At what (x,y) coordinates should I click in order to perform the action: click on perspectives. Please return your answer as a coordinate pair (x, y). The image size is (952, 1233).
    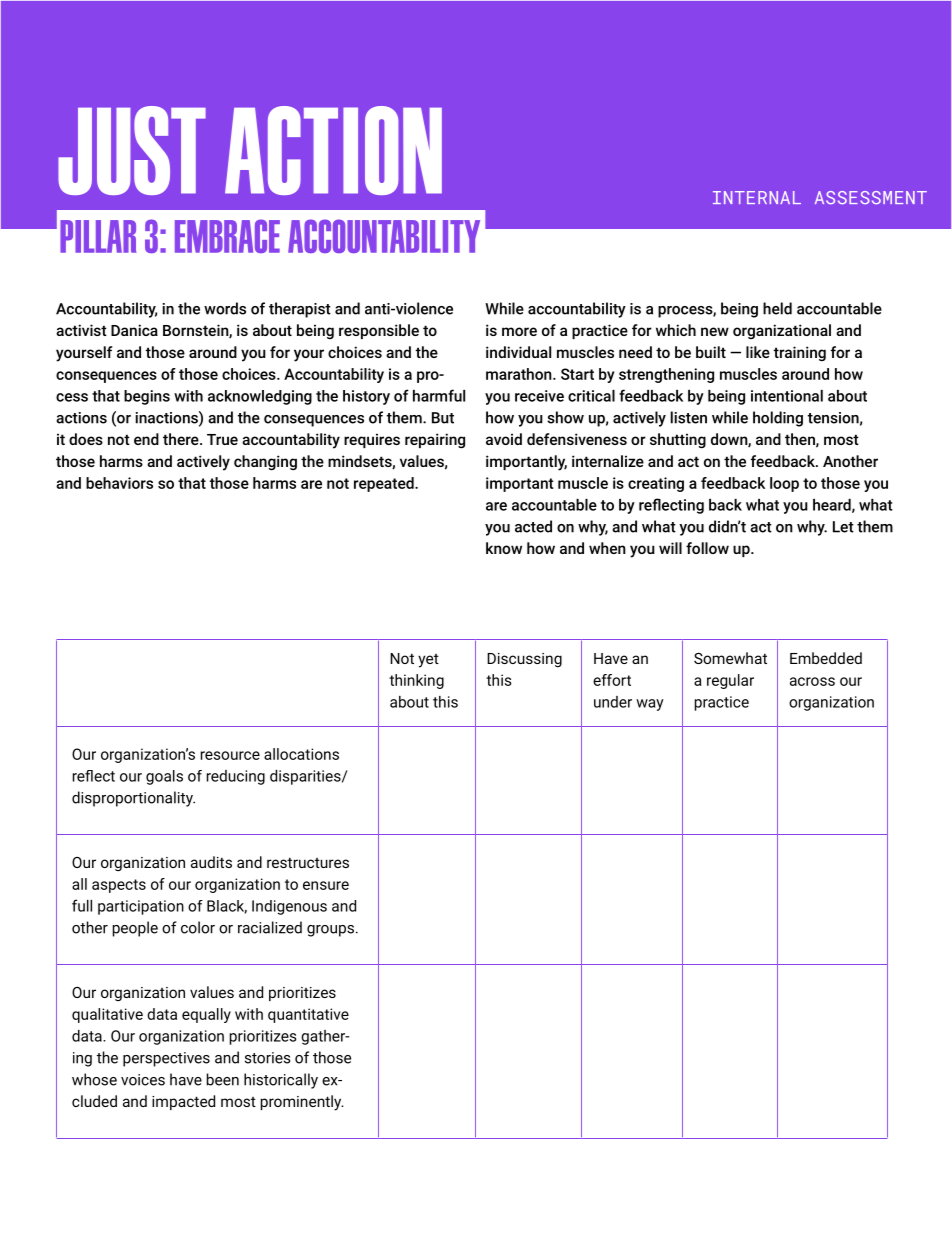
    Looking at the image, I should click on (166, 1059).
